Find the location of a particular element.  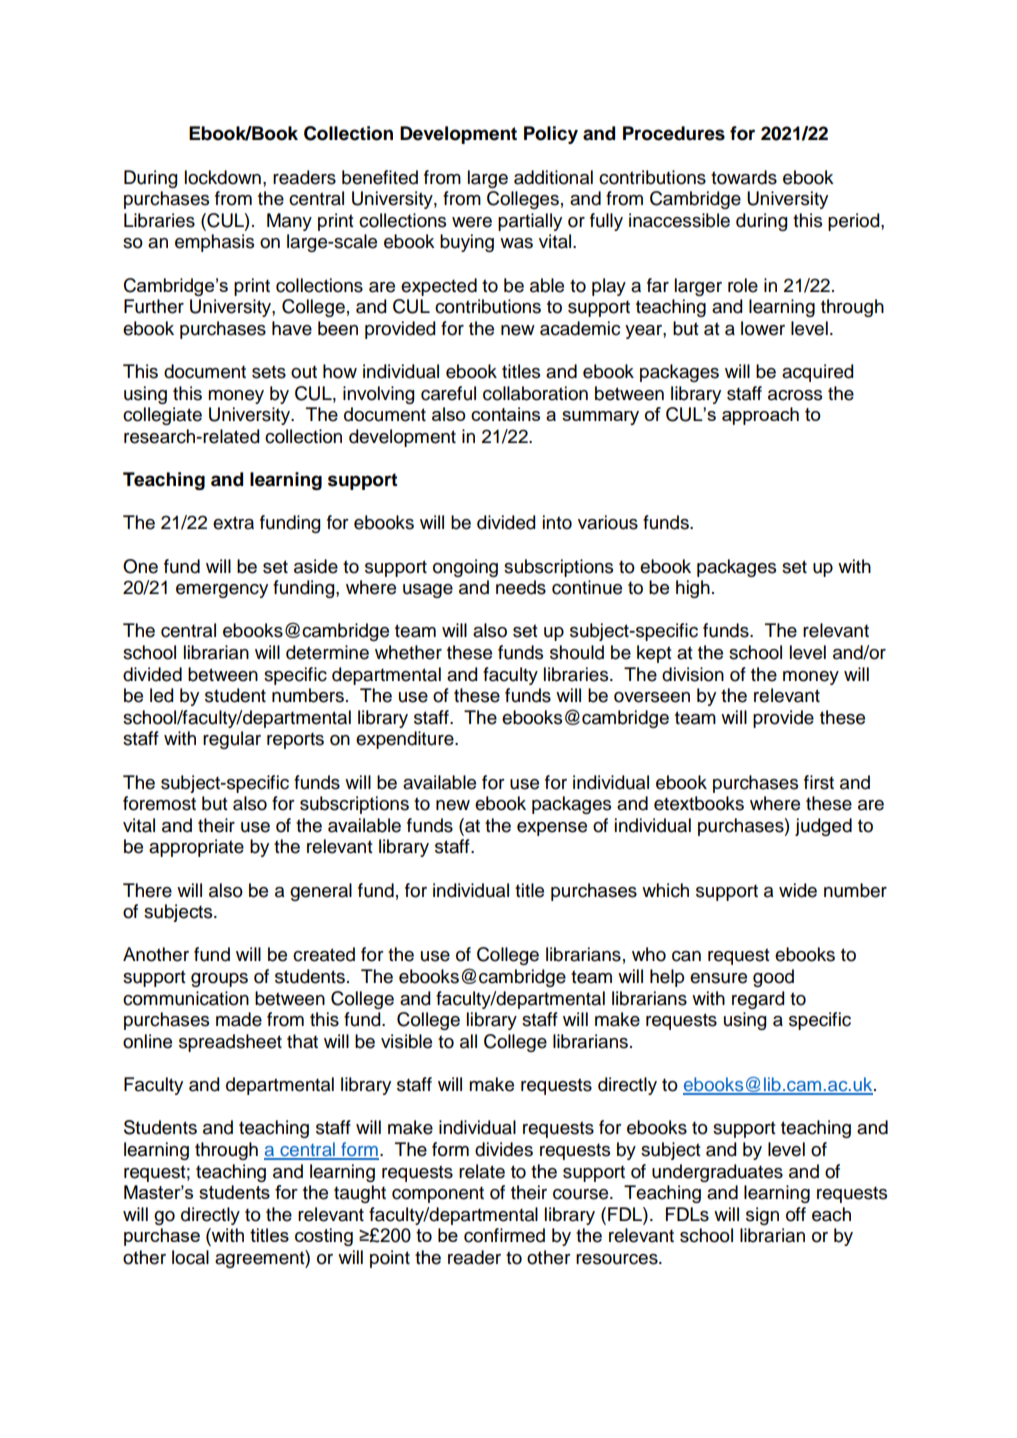

appropriate is located at coordinates (196, 848).
